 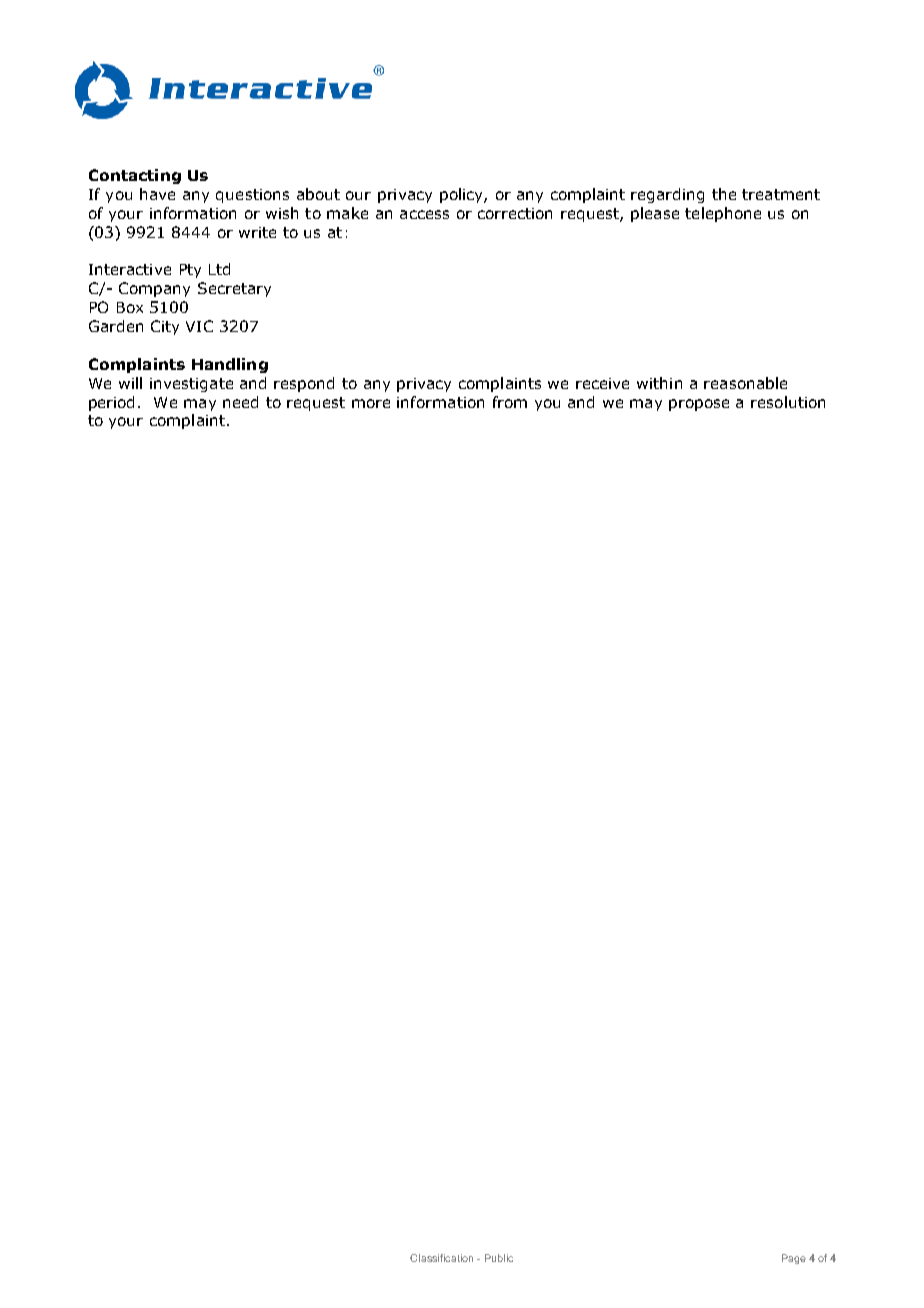 What do you see at coordinates (240, 402) in the document?
I see `need` at bounding box center [240, 402].
